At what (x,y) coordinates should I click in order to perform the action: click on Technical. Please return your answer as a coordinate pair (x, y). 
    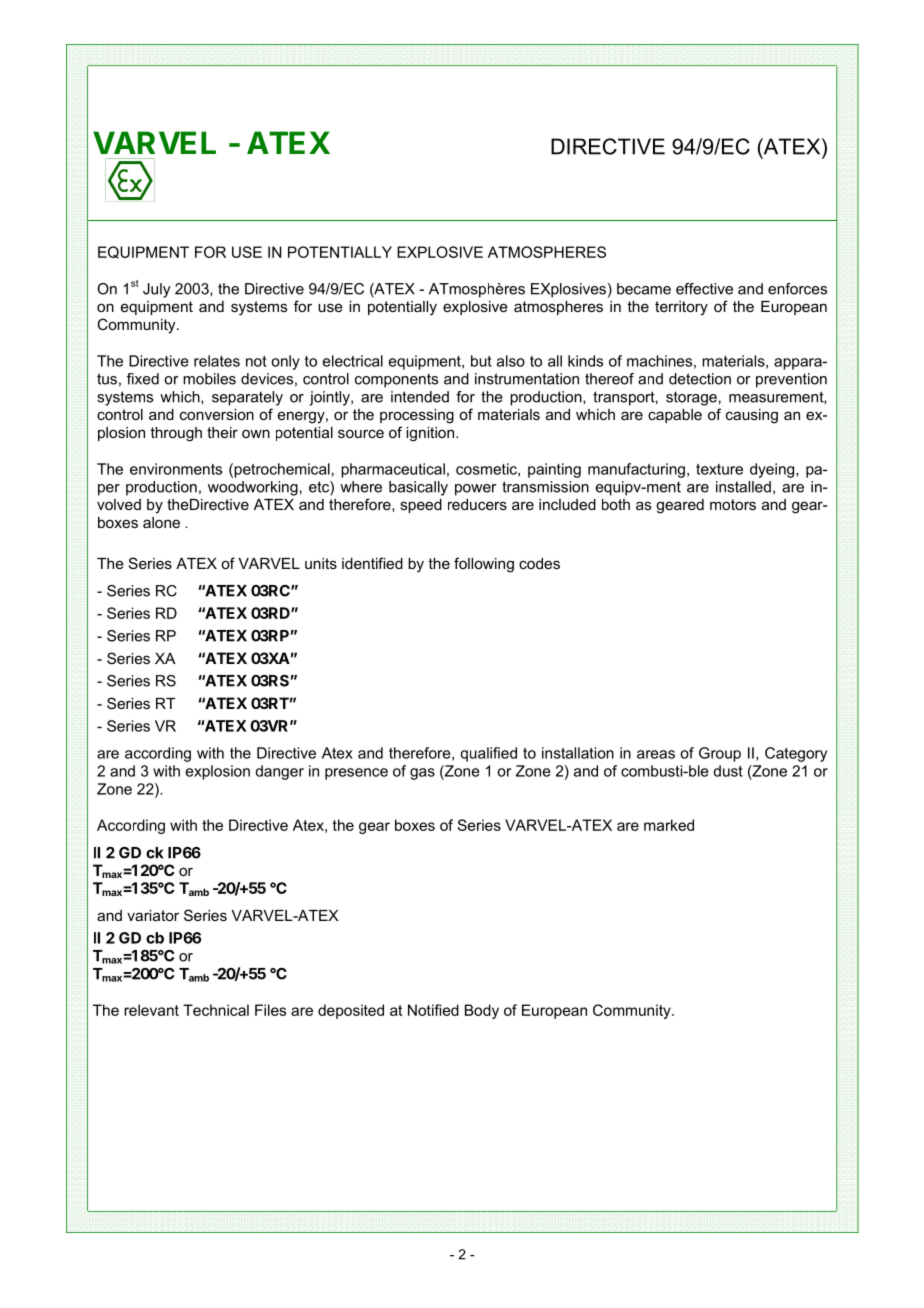
    Looking at the image, I should click on (216, 1010).
